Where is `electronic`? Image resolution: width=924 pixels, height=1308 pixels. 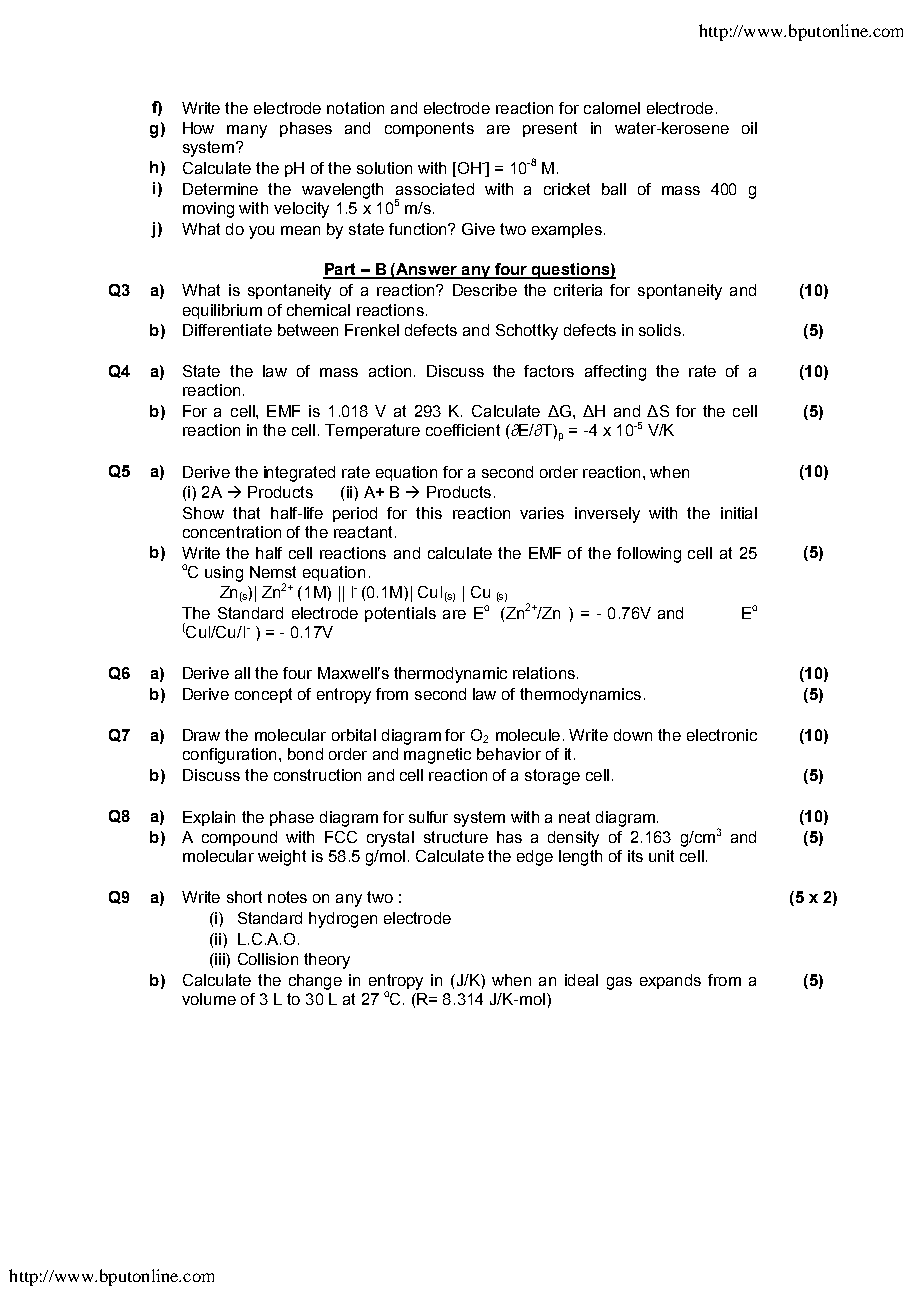 electronic is located at coordinates (722, 735).
